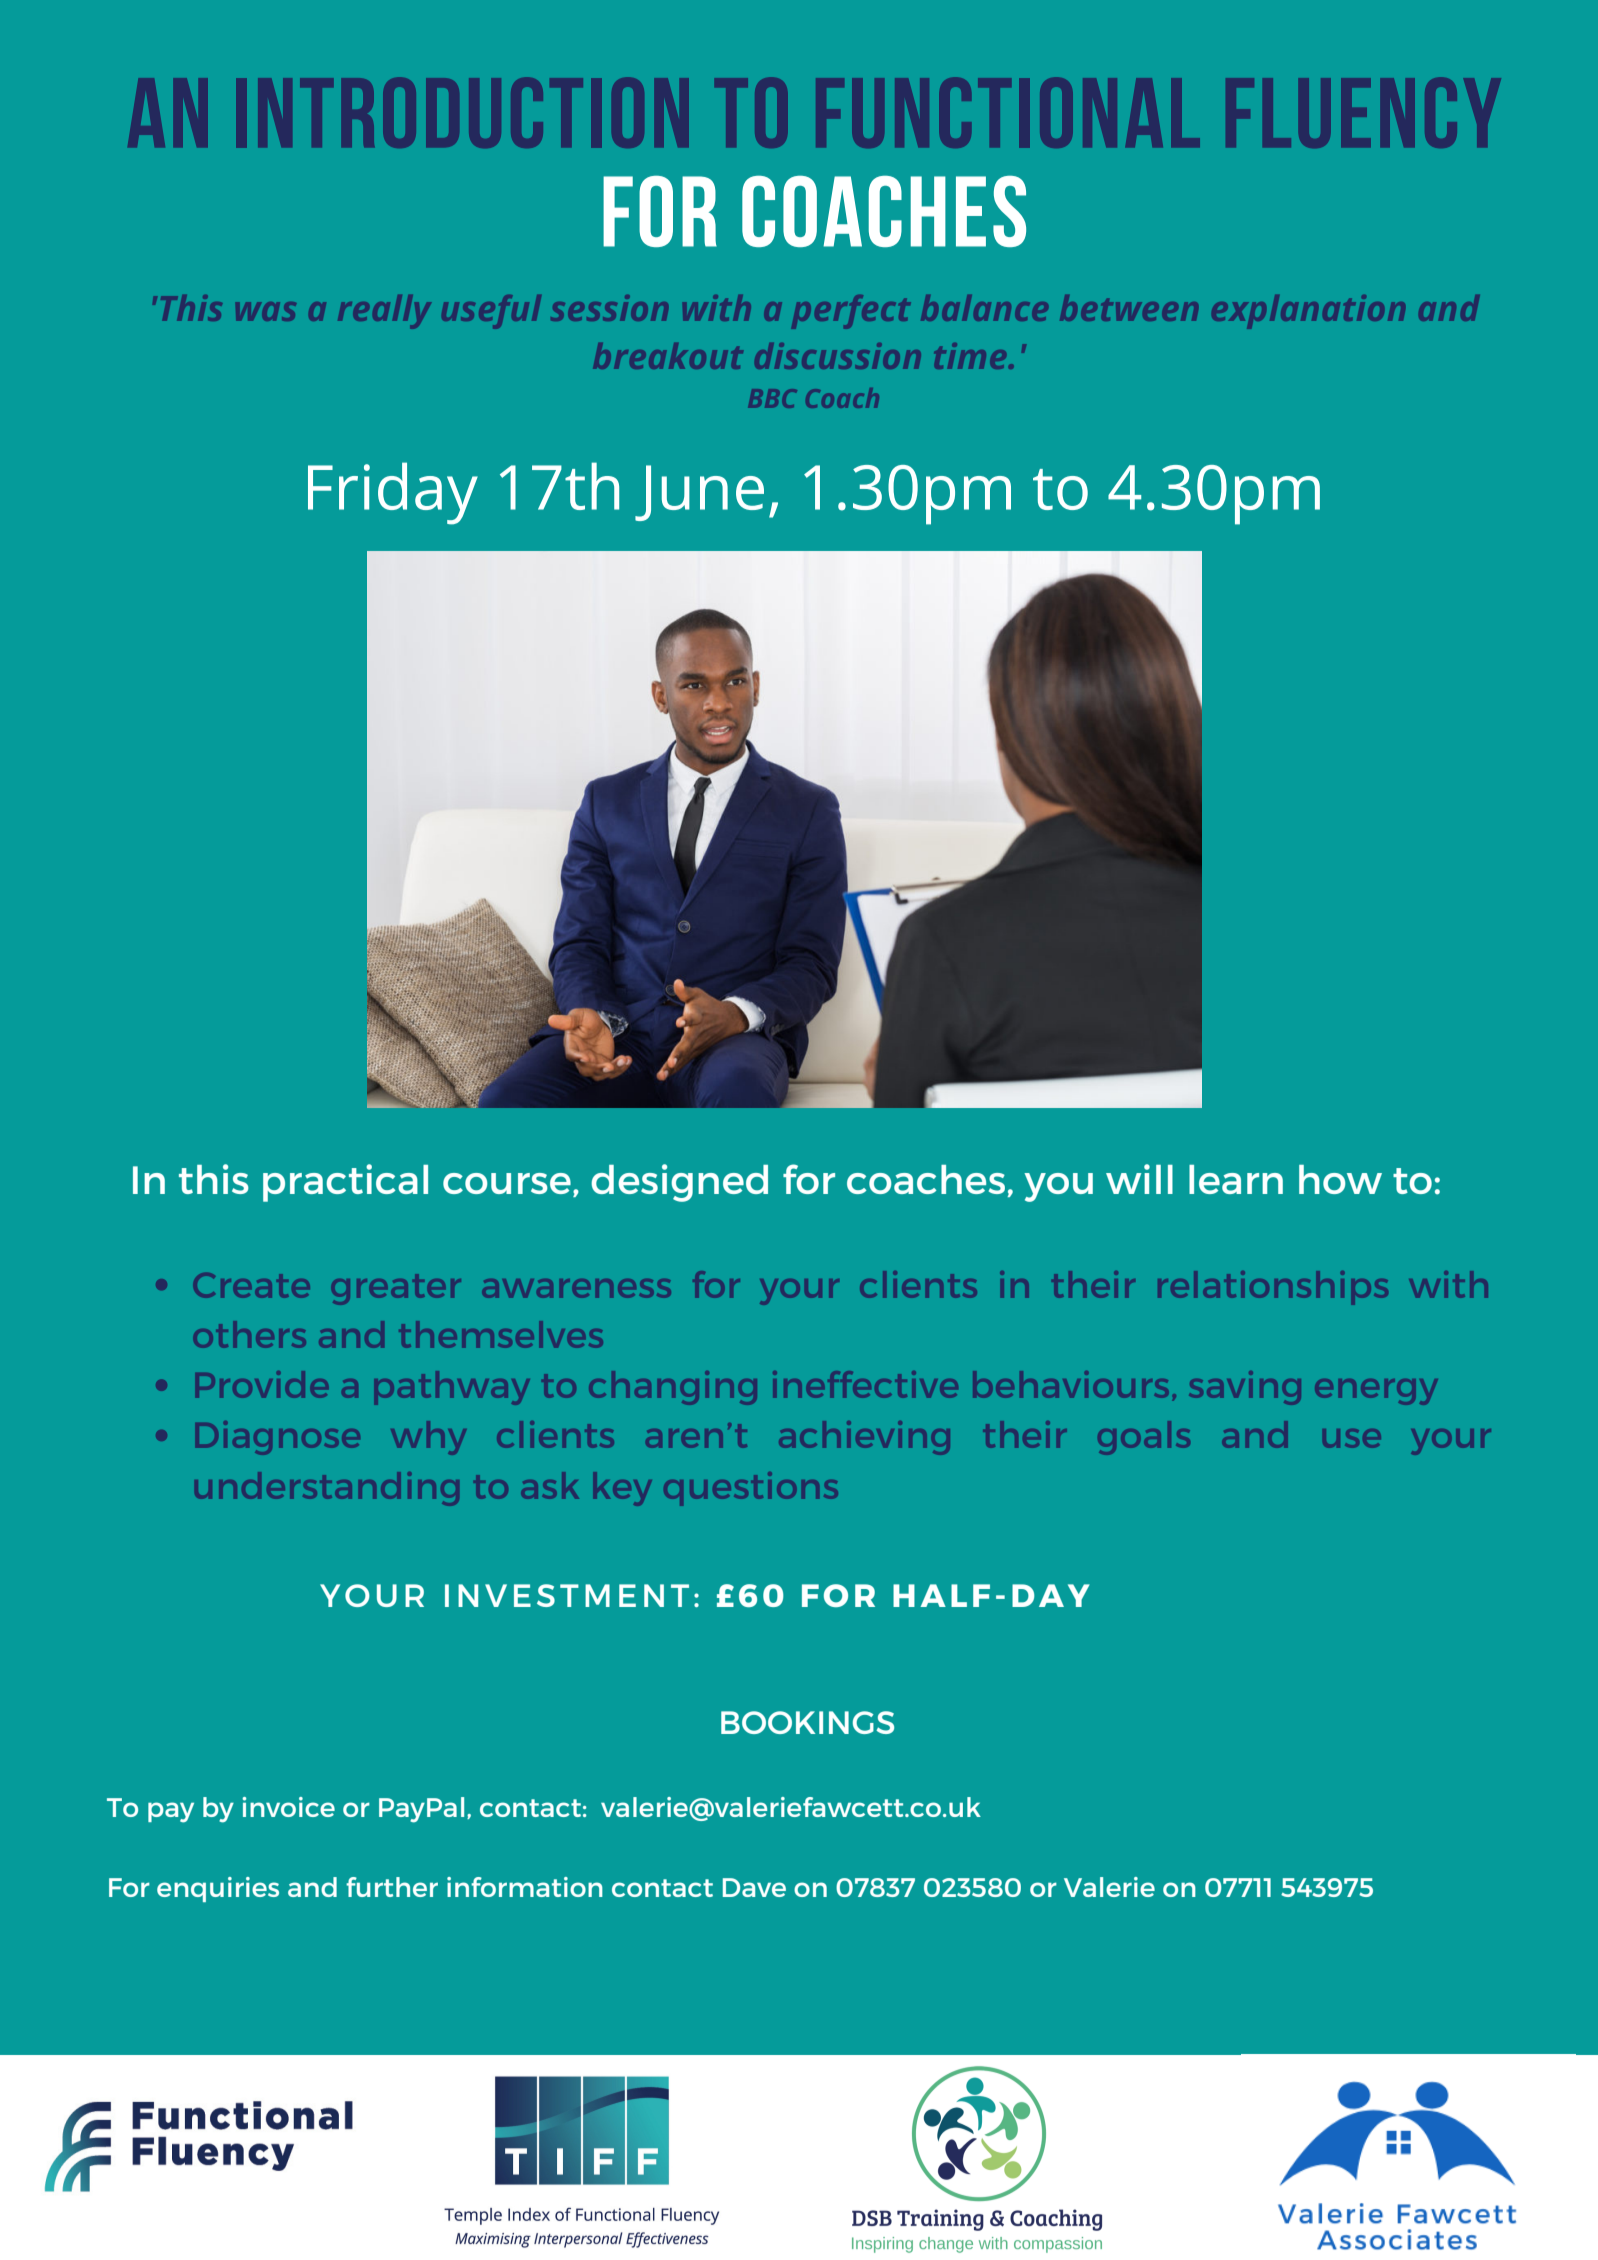 The width and height of the image is (1598, 2260). Describe the element at coordinates (851, 311) in the image. I see `perfect` at that location.
